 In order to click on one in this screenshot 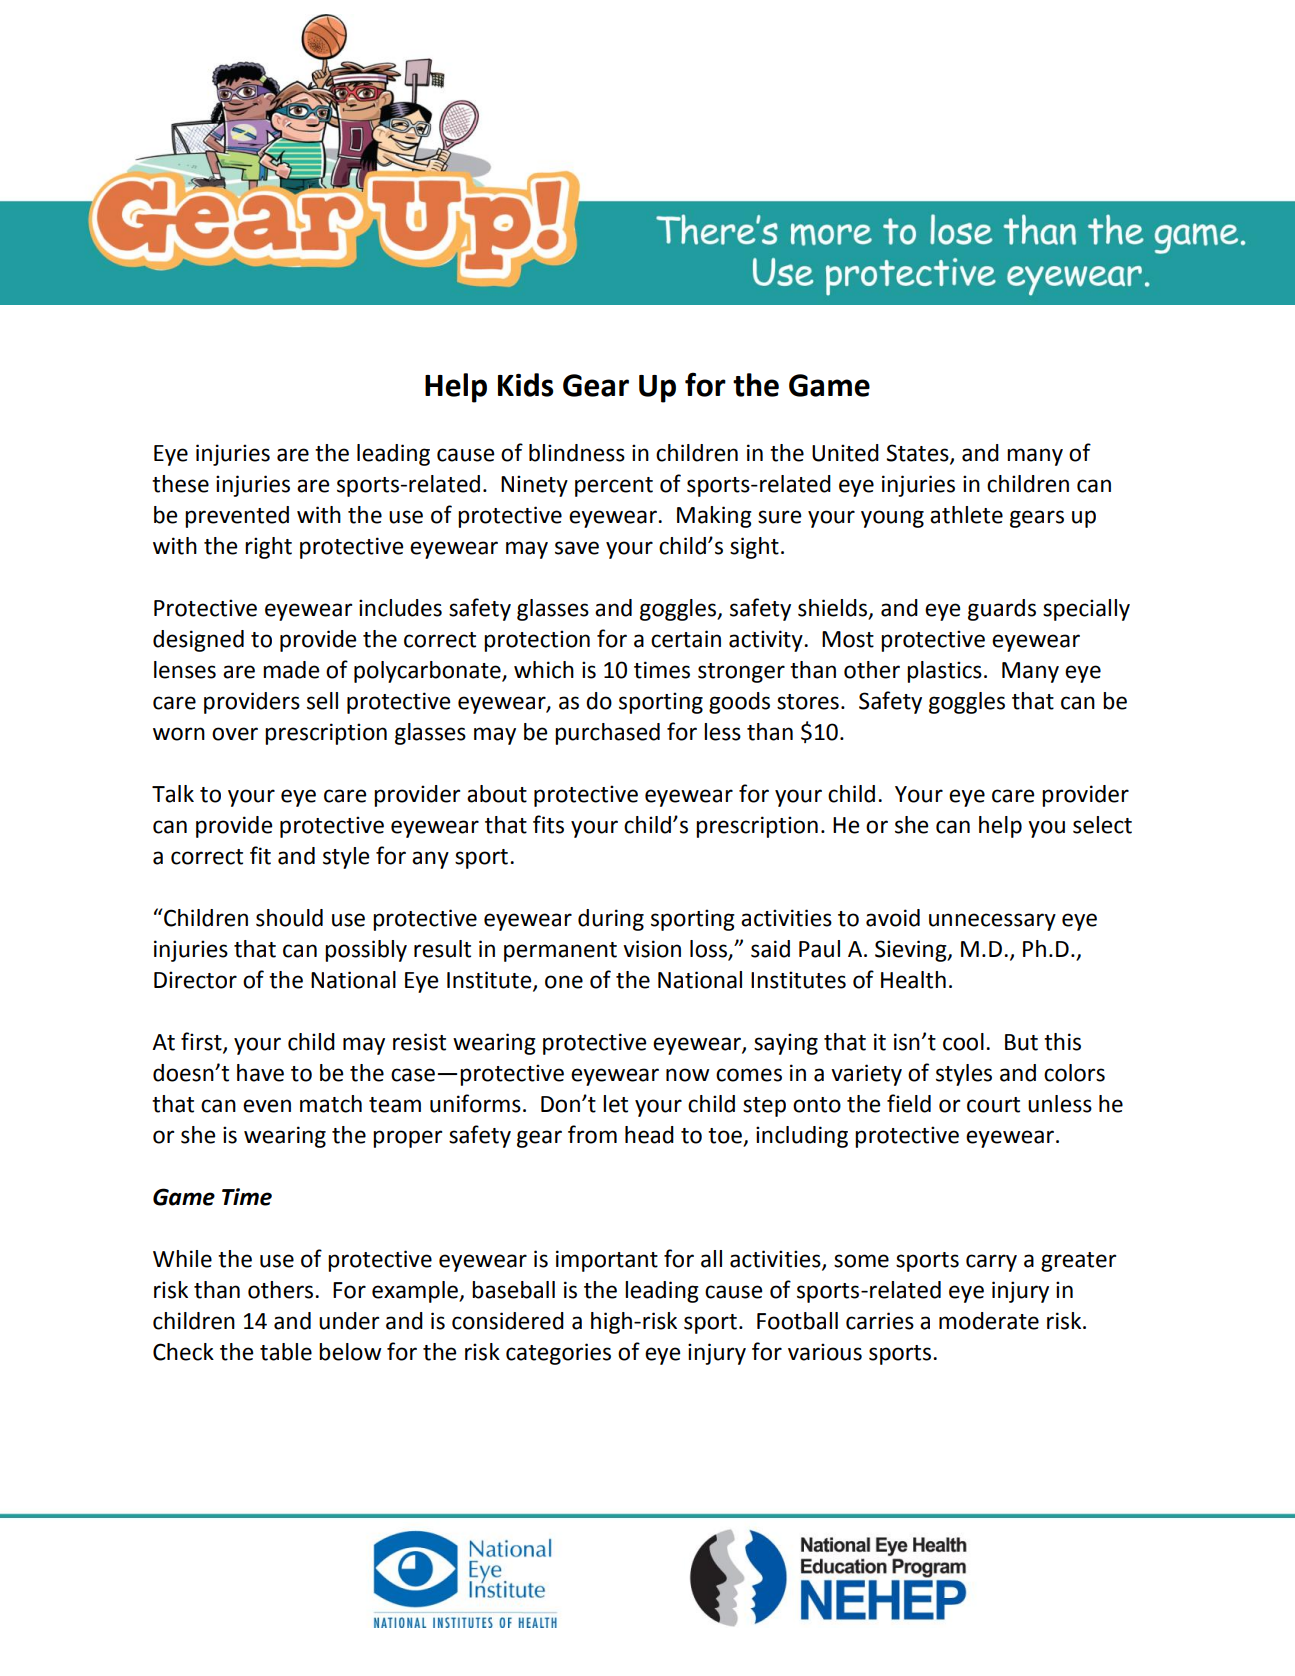, I will do `click(564, 982)`.
